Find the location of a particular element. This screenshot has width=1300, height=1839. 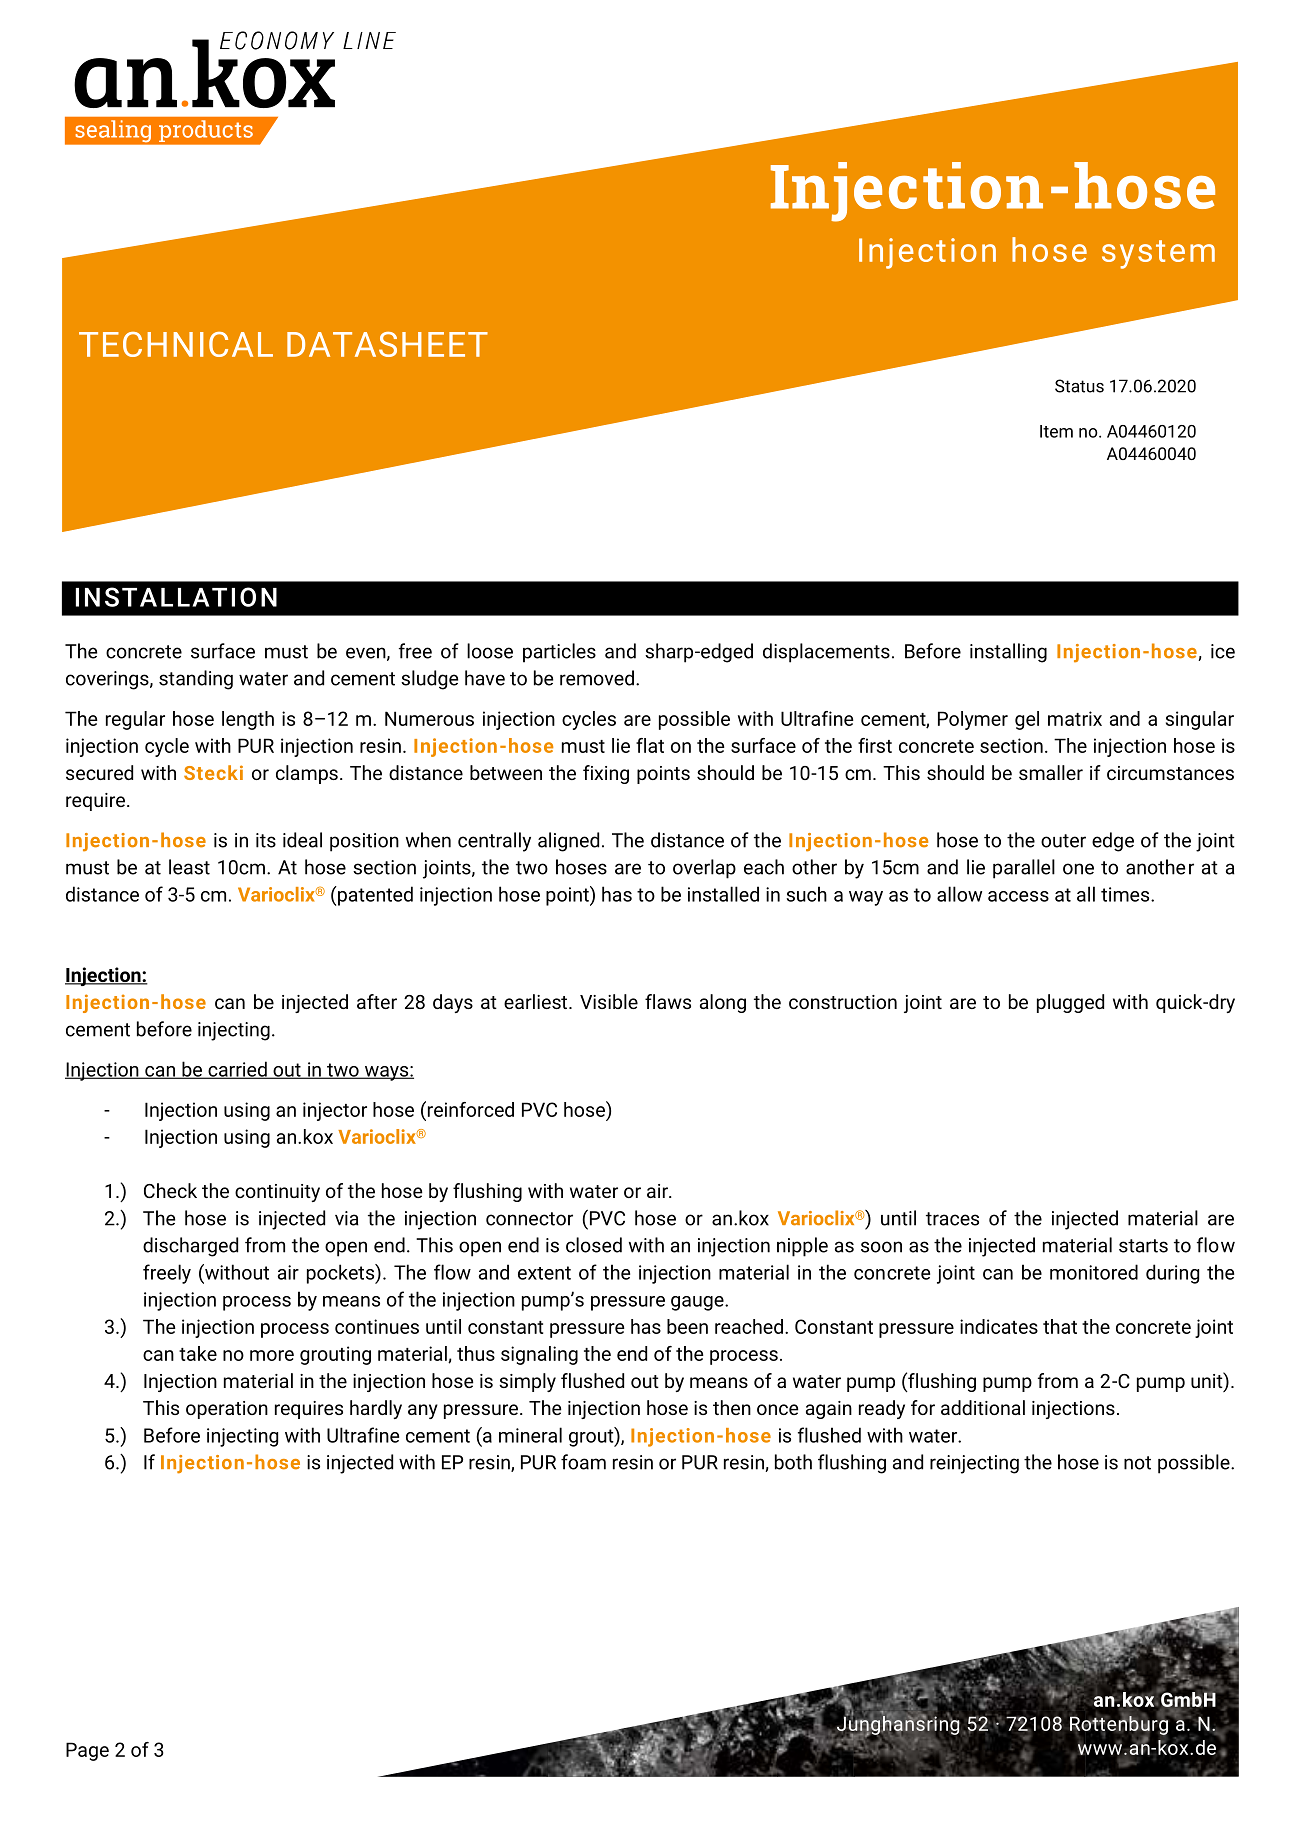

Page is located at coordinates (87, 1751).
